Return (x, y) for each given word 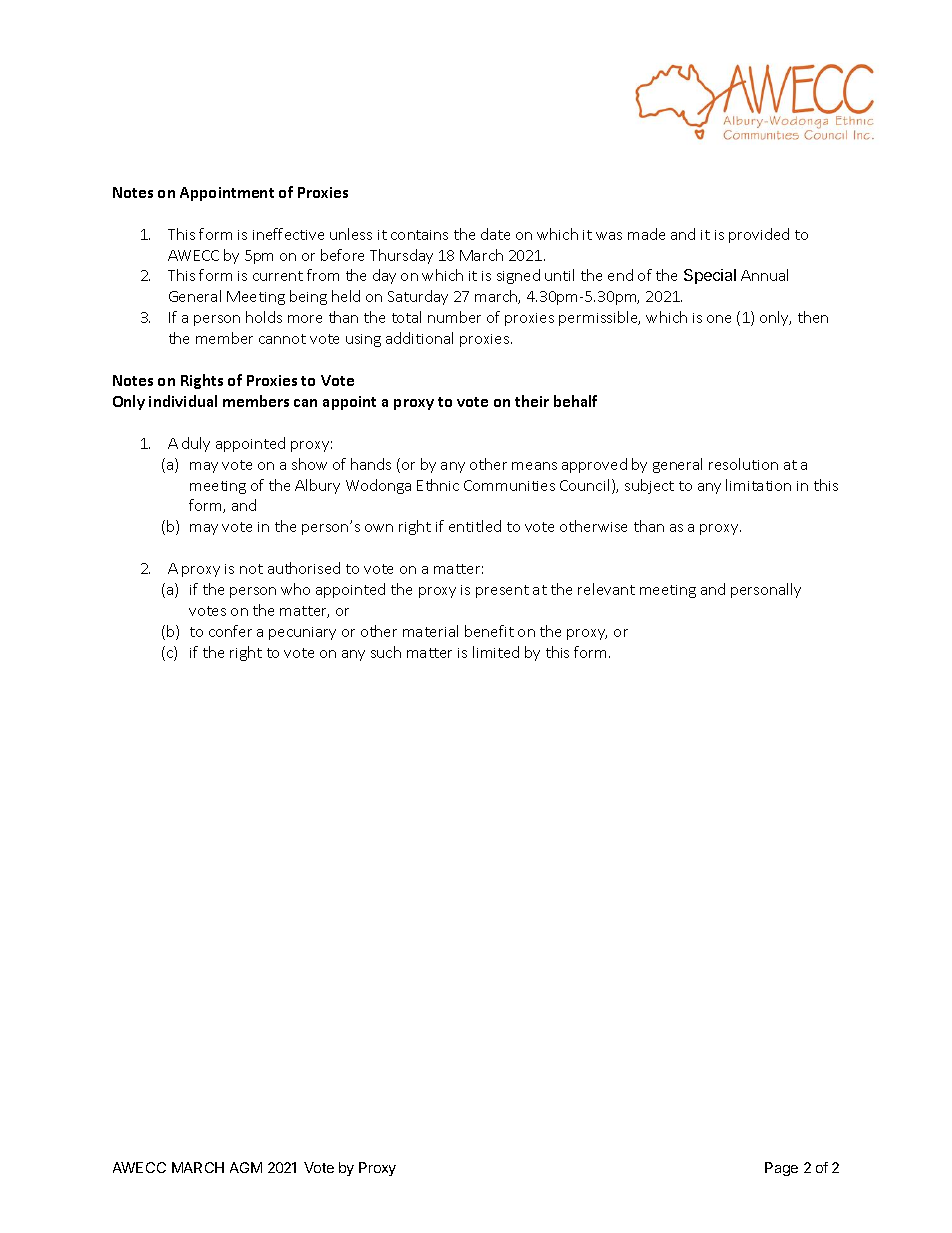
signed (518, 276)
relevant (606, 589)
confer (230, 631)
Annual (764, 275)
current (278, 276)
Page (781, 1169)
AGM (246, 1167)
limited (496, 652)
